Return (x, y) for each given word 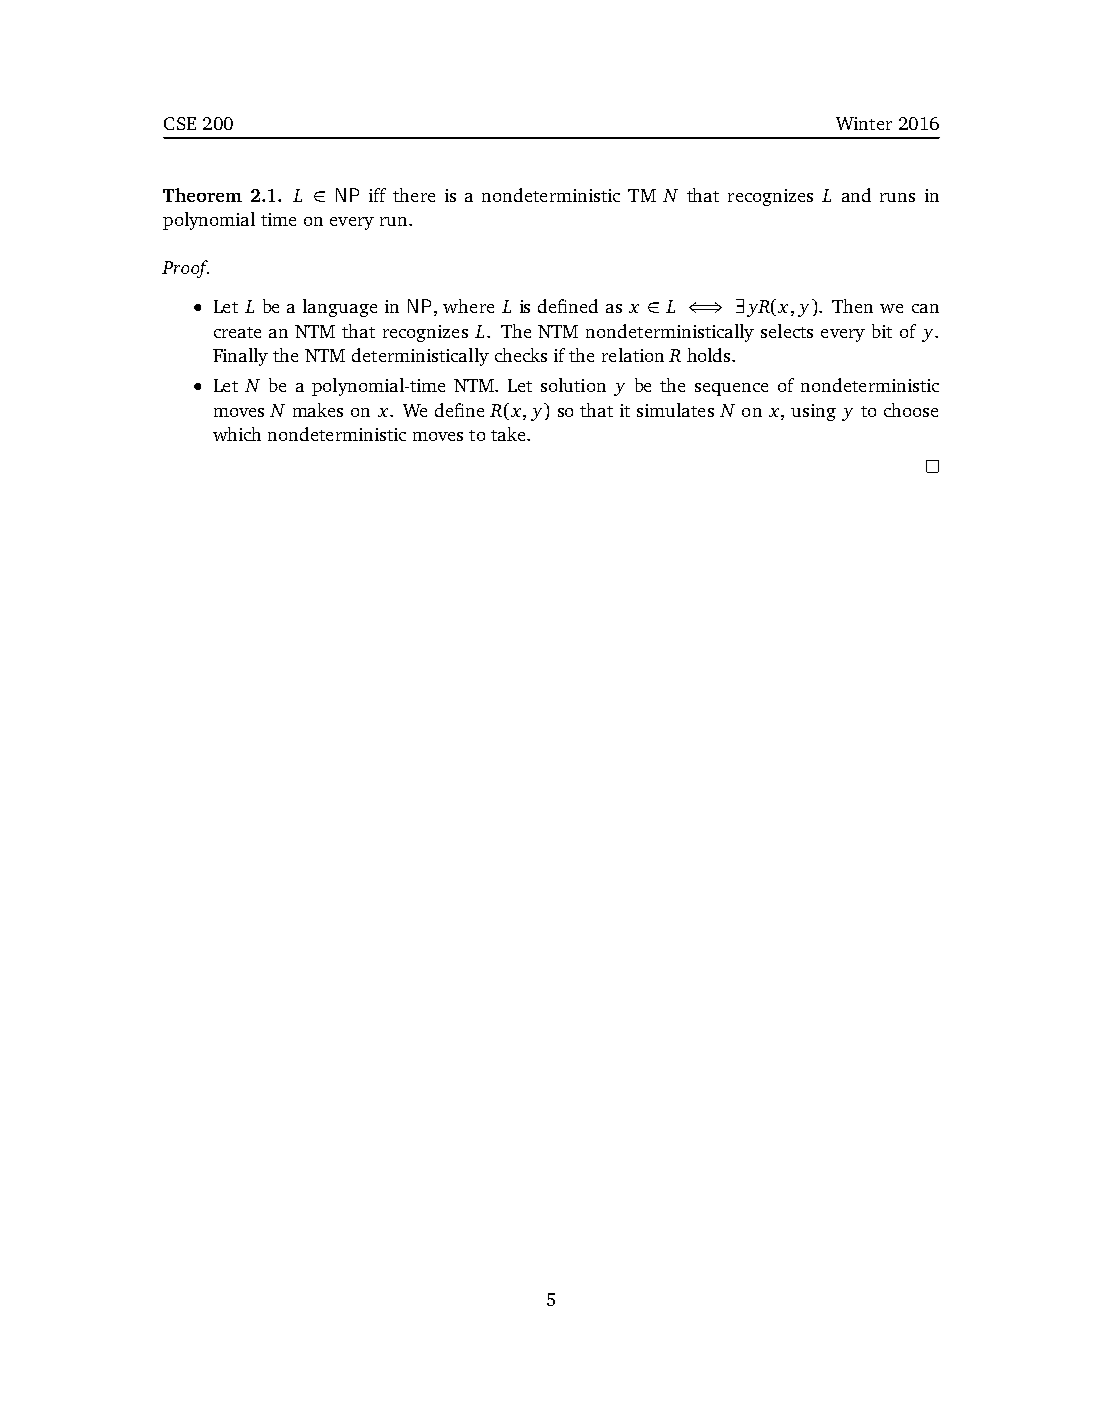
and (856, 195)
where (468, 306)
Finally (240, 357)
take (509, 434)
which (237, 434)
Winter (864, 123)
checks (521, 355)
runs (897, 197)
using (813, 412)
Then (852, 306)
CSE (180, 123)
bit (882, 331)
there (414, 195)
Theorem (202, 195)
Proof (185, 269)
